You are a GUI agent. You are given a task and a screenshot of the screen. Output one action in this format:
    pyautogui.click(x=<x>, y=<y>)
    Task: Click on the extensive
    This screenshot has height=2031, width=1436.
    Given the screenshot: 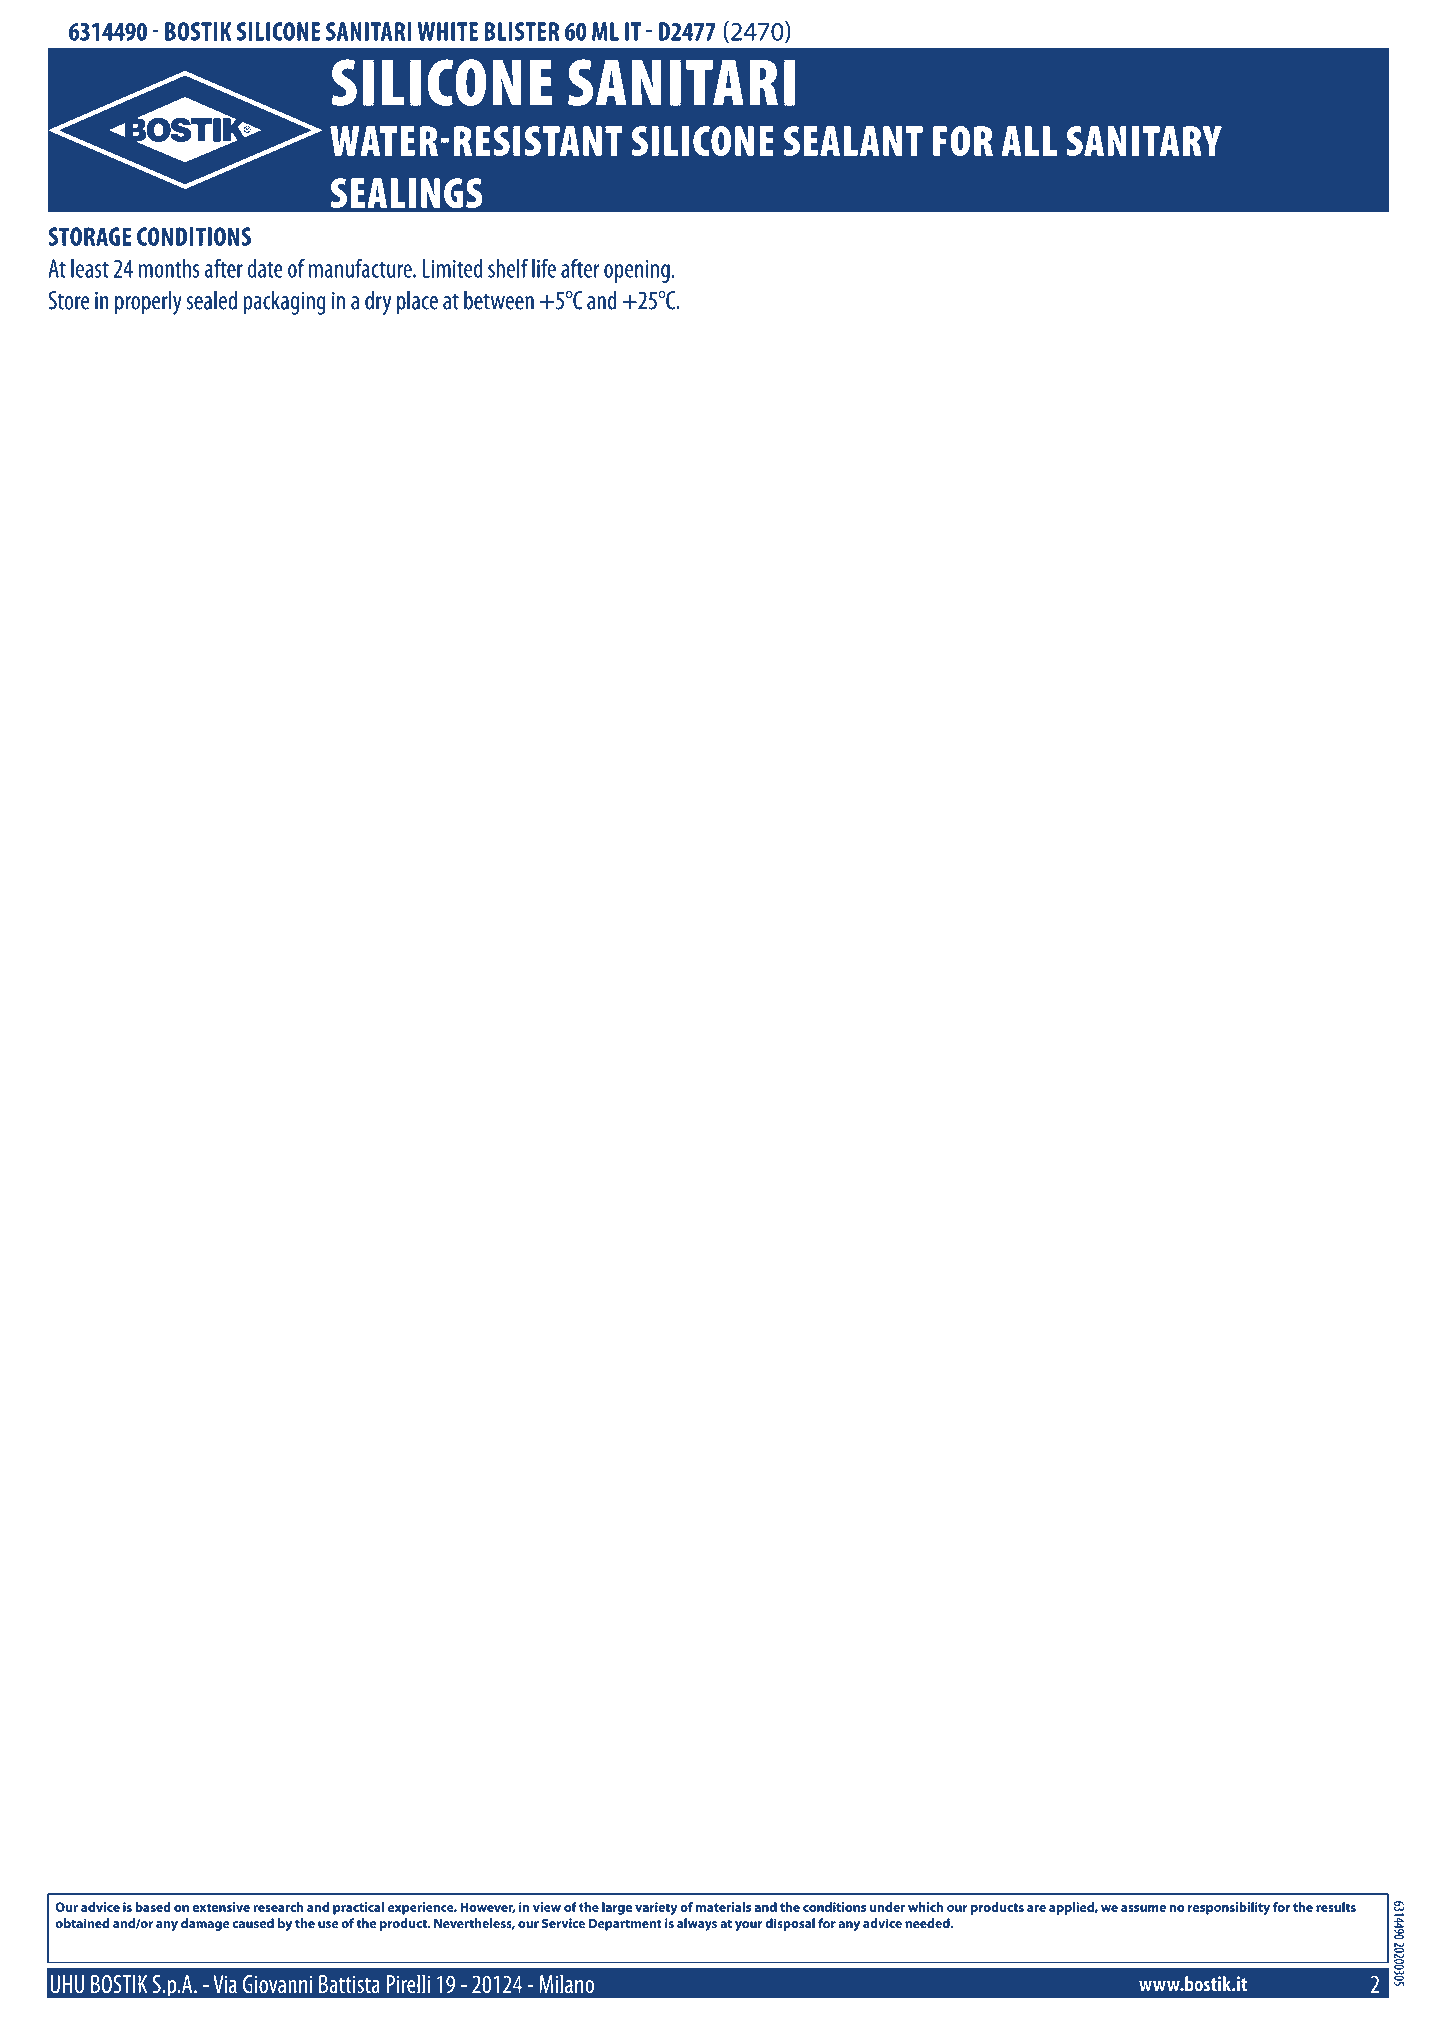 What is the action you would take?
    pyautogui.click(x=221, y=1907)
